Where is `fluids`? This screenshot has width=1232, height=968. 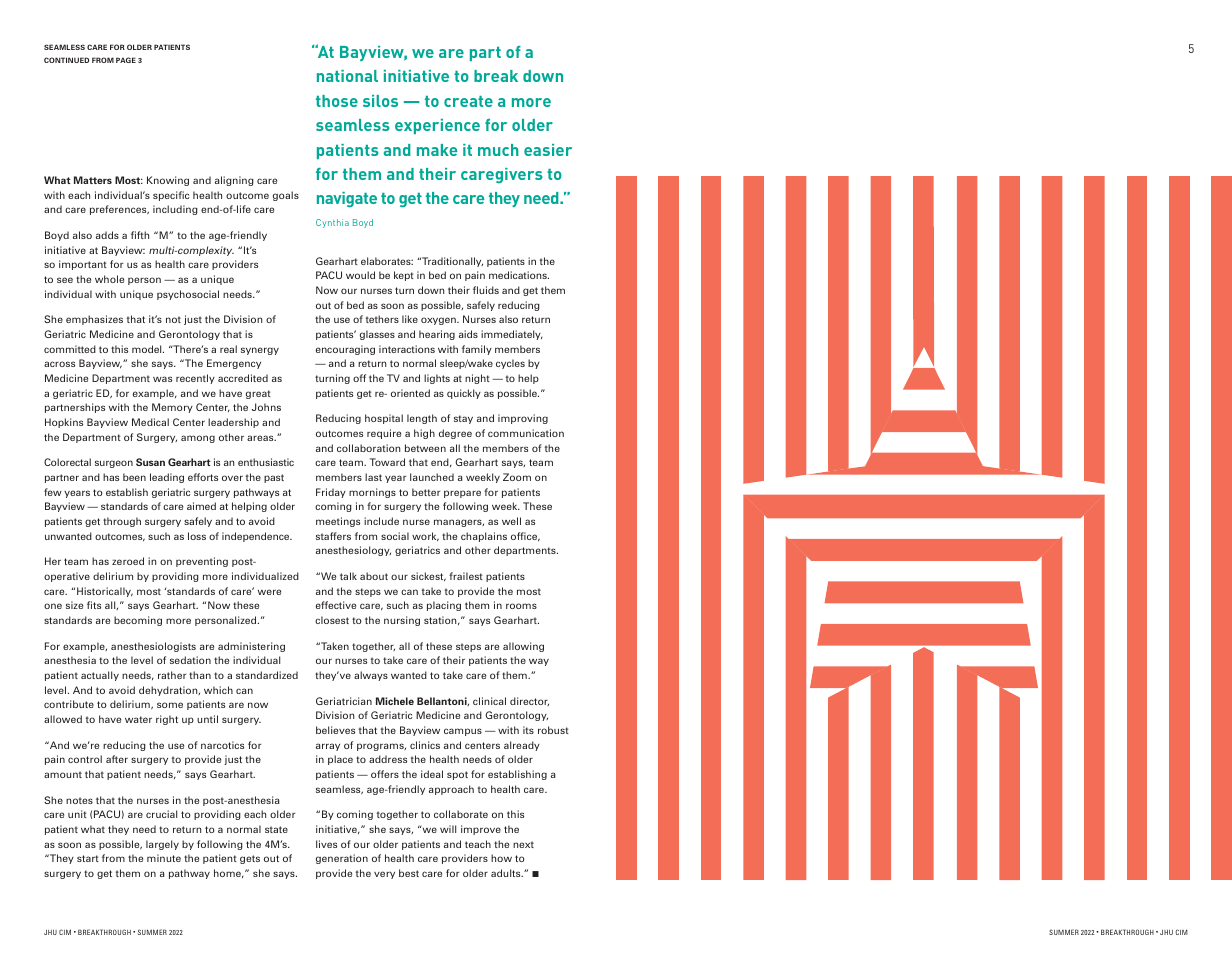 fluids is located at coordinates (486, 290).
